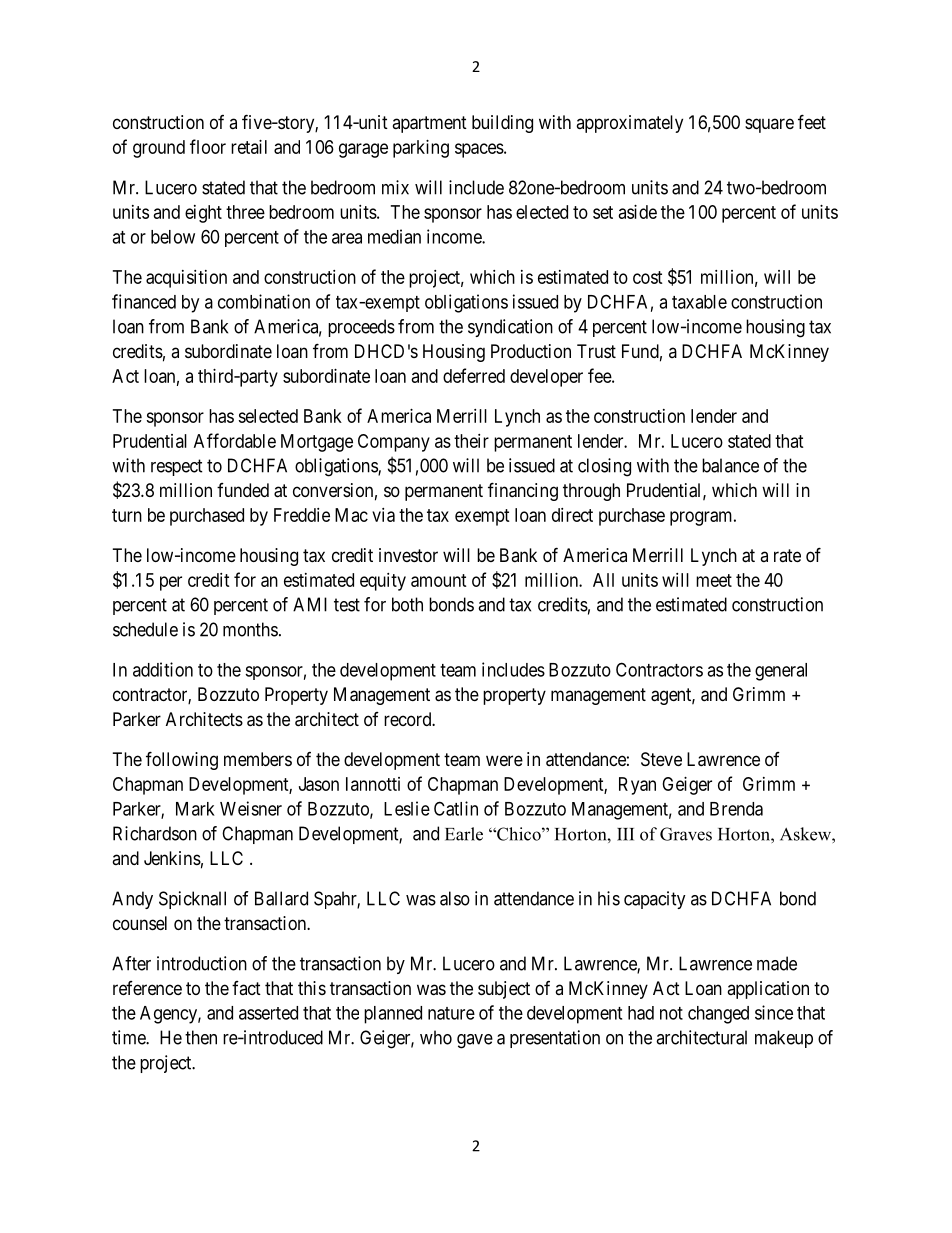  Describe the element at coordinates (479, 150) in the page. I see `spaces` at that location.
